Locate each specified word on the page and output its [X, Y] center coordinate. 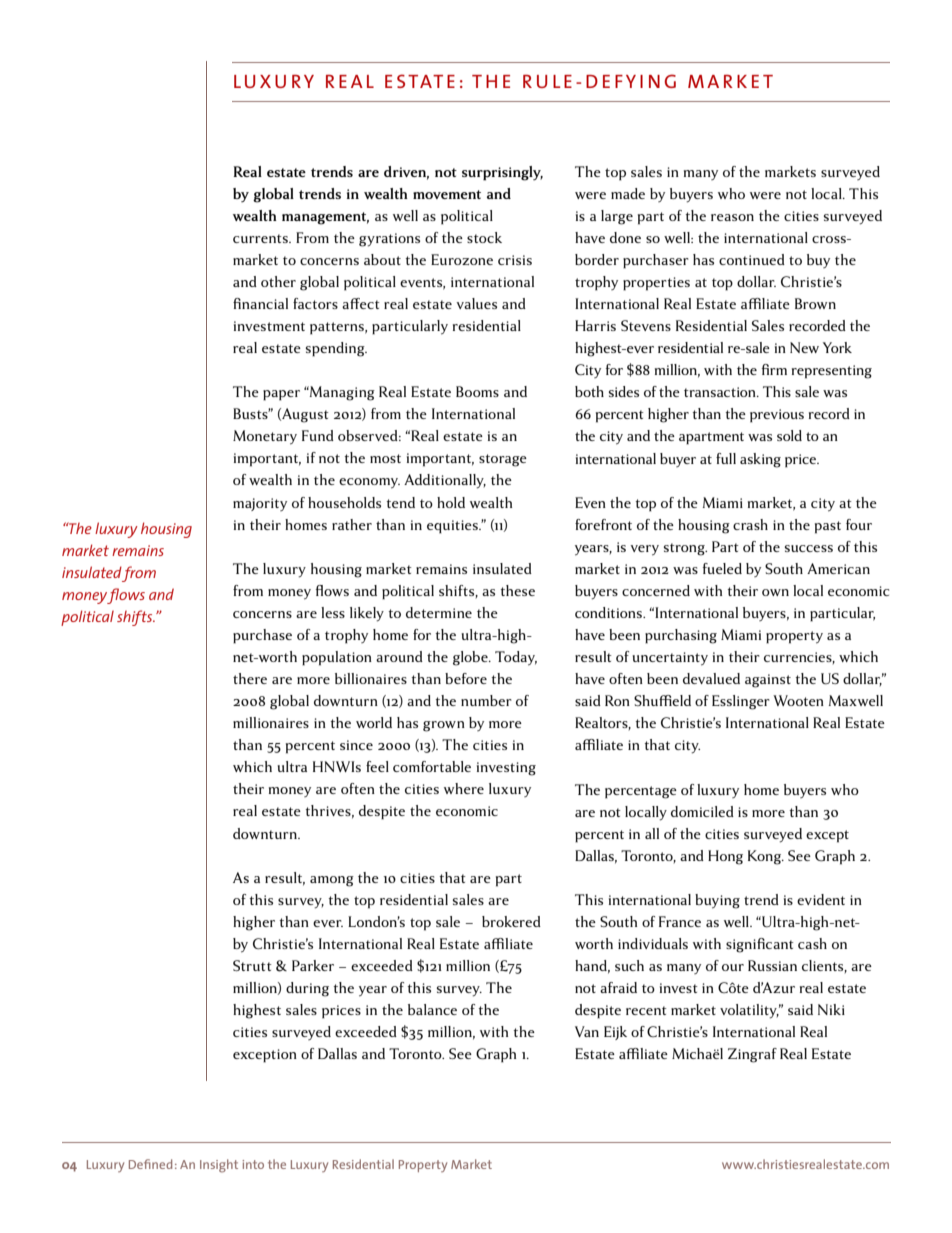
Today [516, 658]
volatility [749, 1011]
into [253, 1164]
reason [732, 217]
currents [261, 238]
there [250, 678]
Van [587, 1031]
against [768, 681]
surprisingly [502, 173]
